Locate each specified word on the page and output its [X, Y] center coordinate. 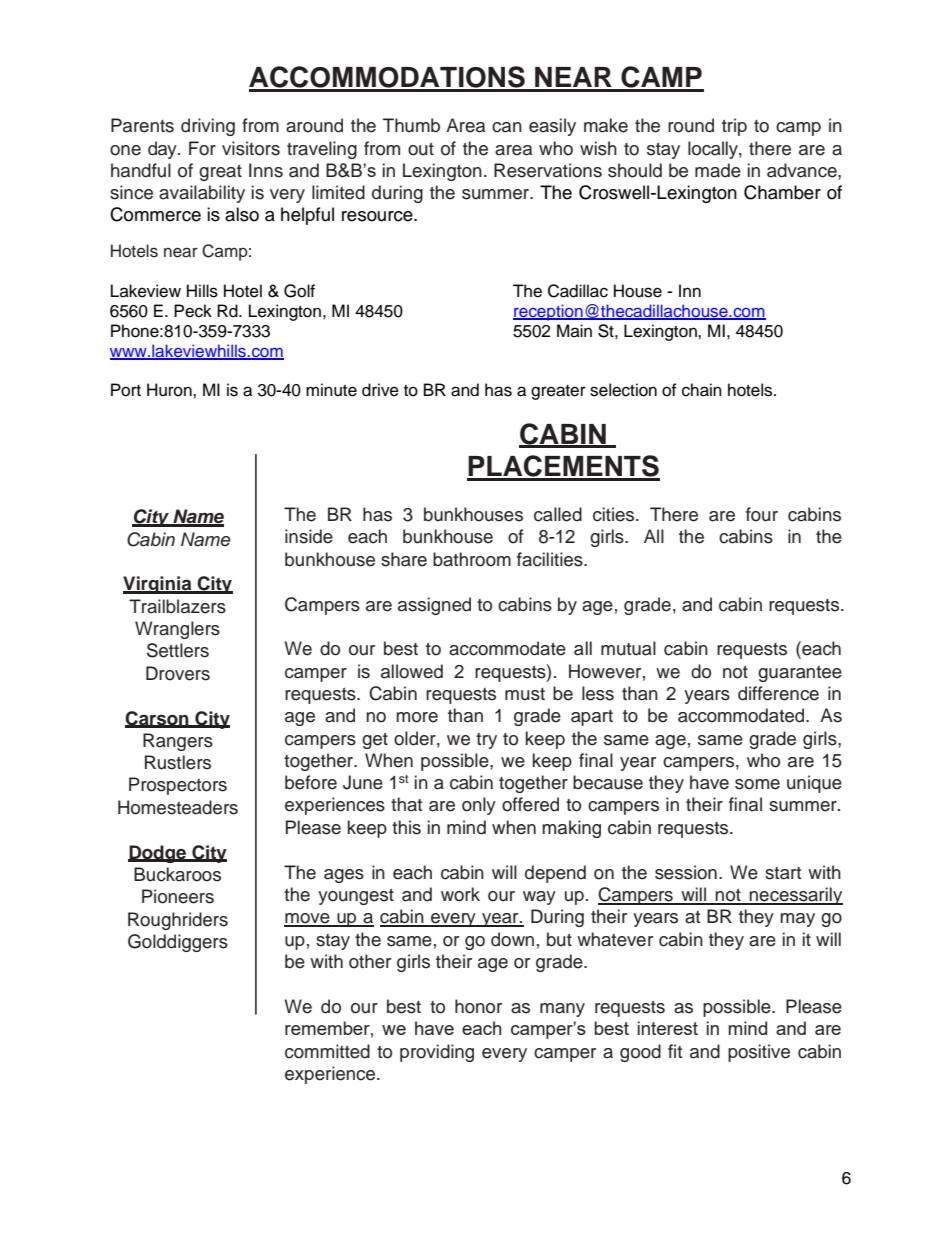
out [421, 149]
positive [759, 1053]
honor [478, 1006]
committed [327, 1051]
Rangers [178, 742]
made [718, 170]
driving [208, 127]
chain [702, 390]
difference [778, 693]
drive [380, 390]
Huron [170, 390]
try [486, 741]
